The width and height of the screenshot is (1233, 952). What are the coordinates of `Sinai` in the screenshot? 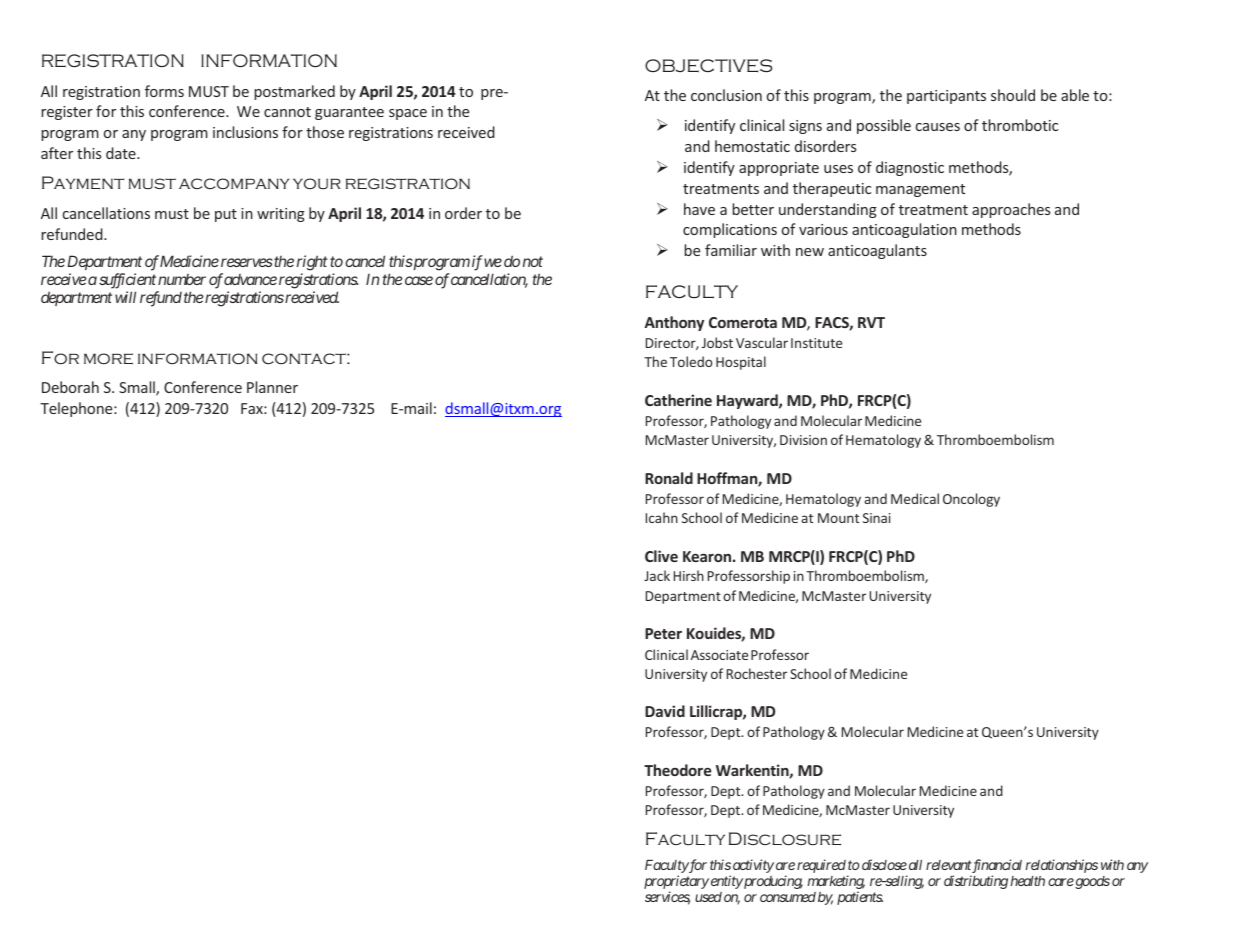 It's located at (877, 518).
